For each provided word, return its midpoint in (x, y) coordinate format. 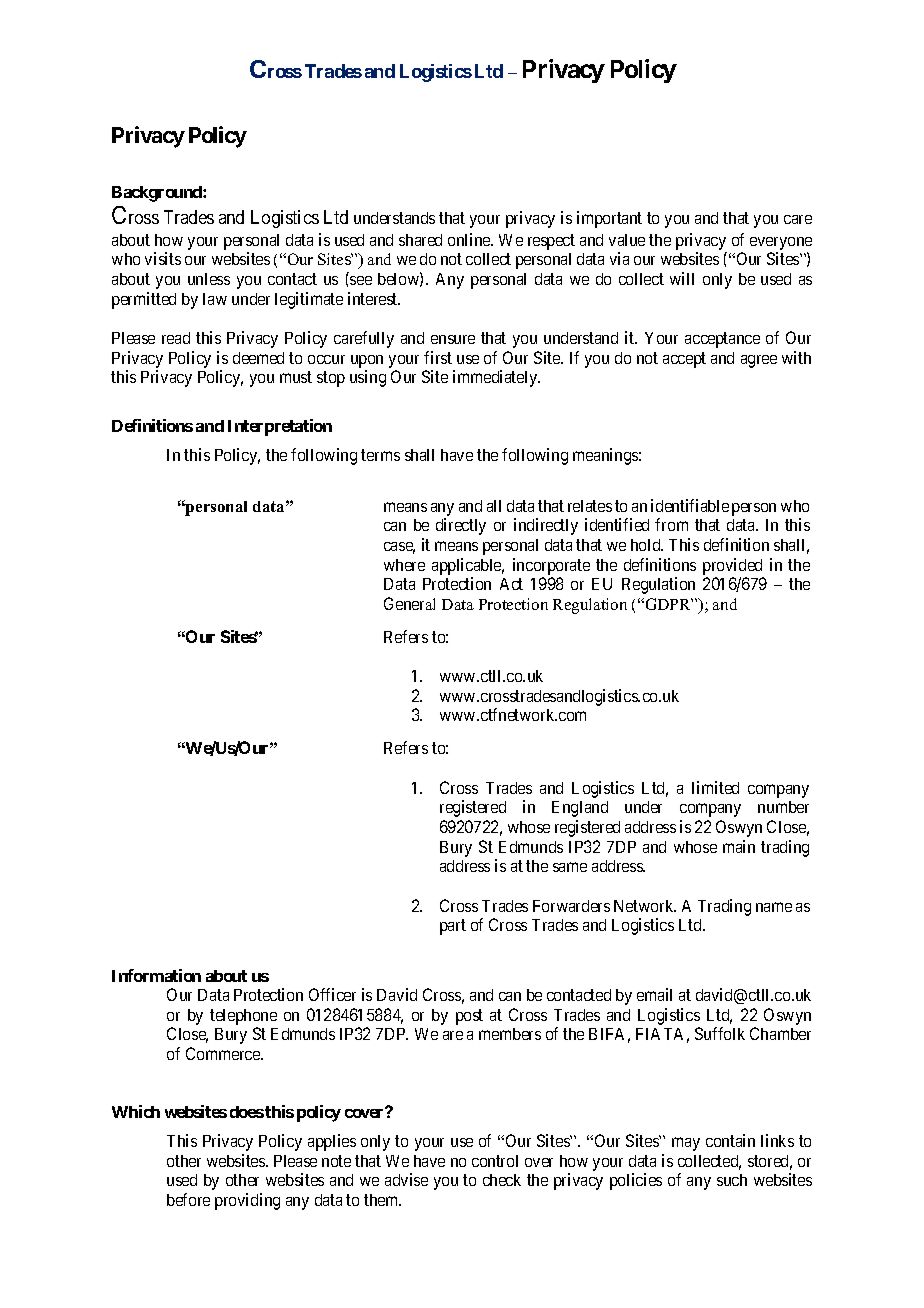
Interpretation (280, 427)
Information (156, 975)
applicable (468, 566)
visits (163, 258)
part (453, 927)
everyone (781, 243)
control (495, 1161)
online (470, 239)
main (739, 846)
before (188, 1199)
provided (732, 566)
